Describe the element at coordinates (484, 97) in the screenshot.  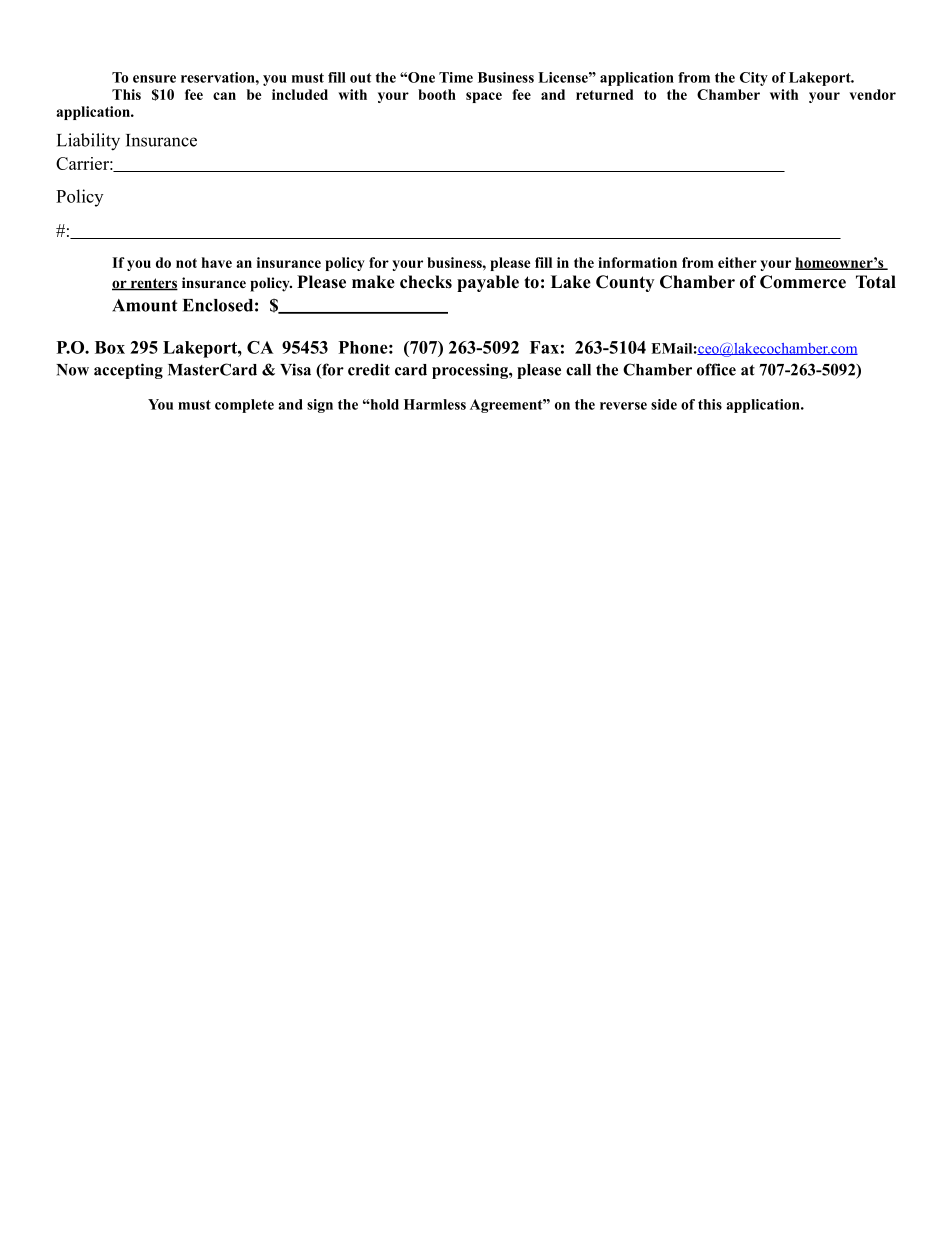
I see `space` at that location.
